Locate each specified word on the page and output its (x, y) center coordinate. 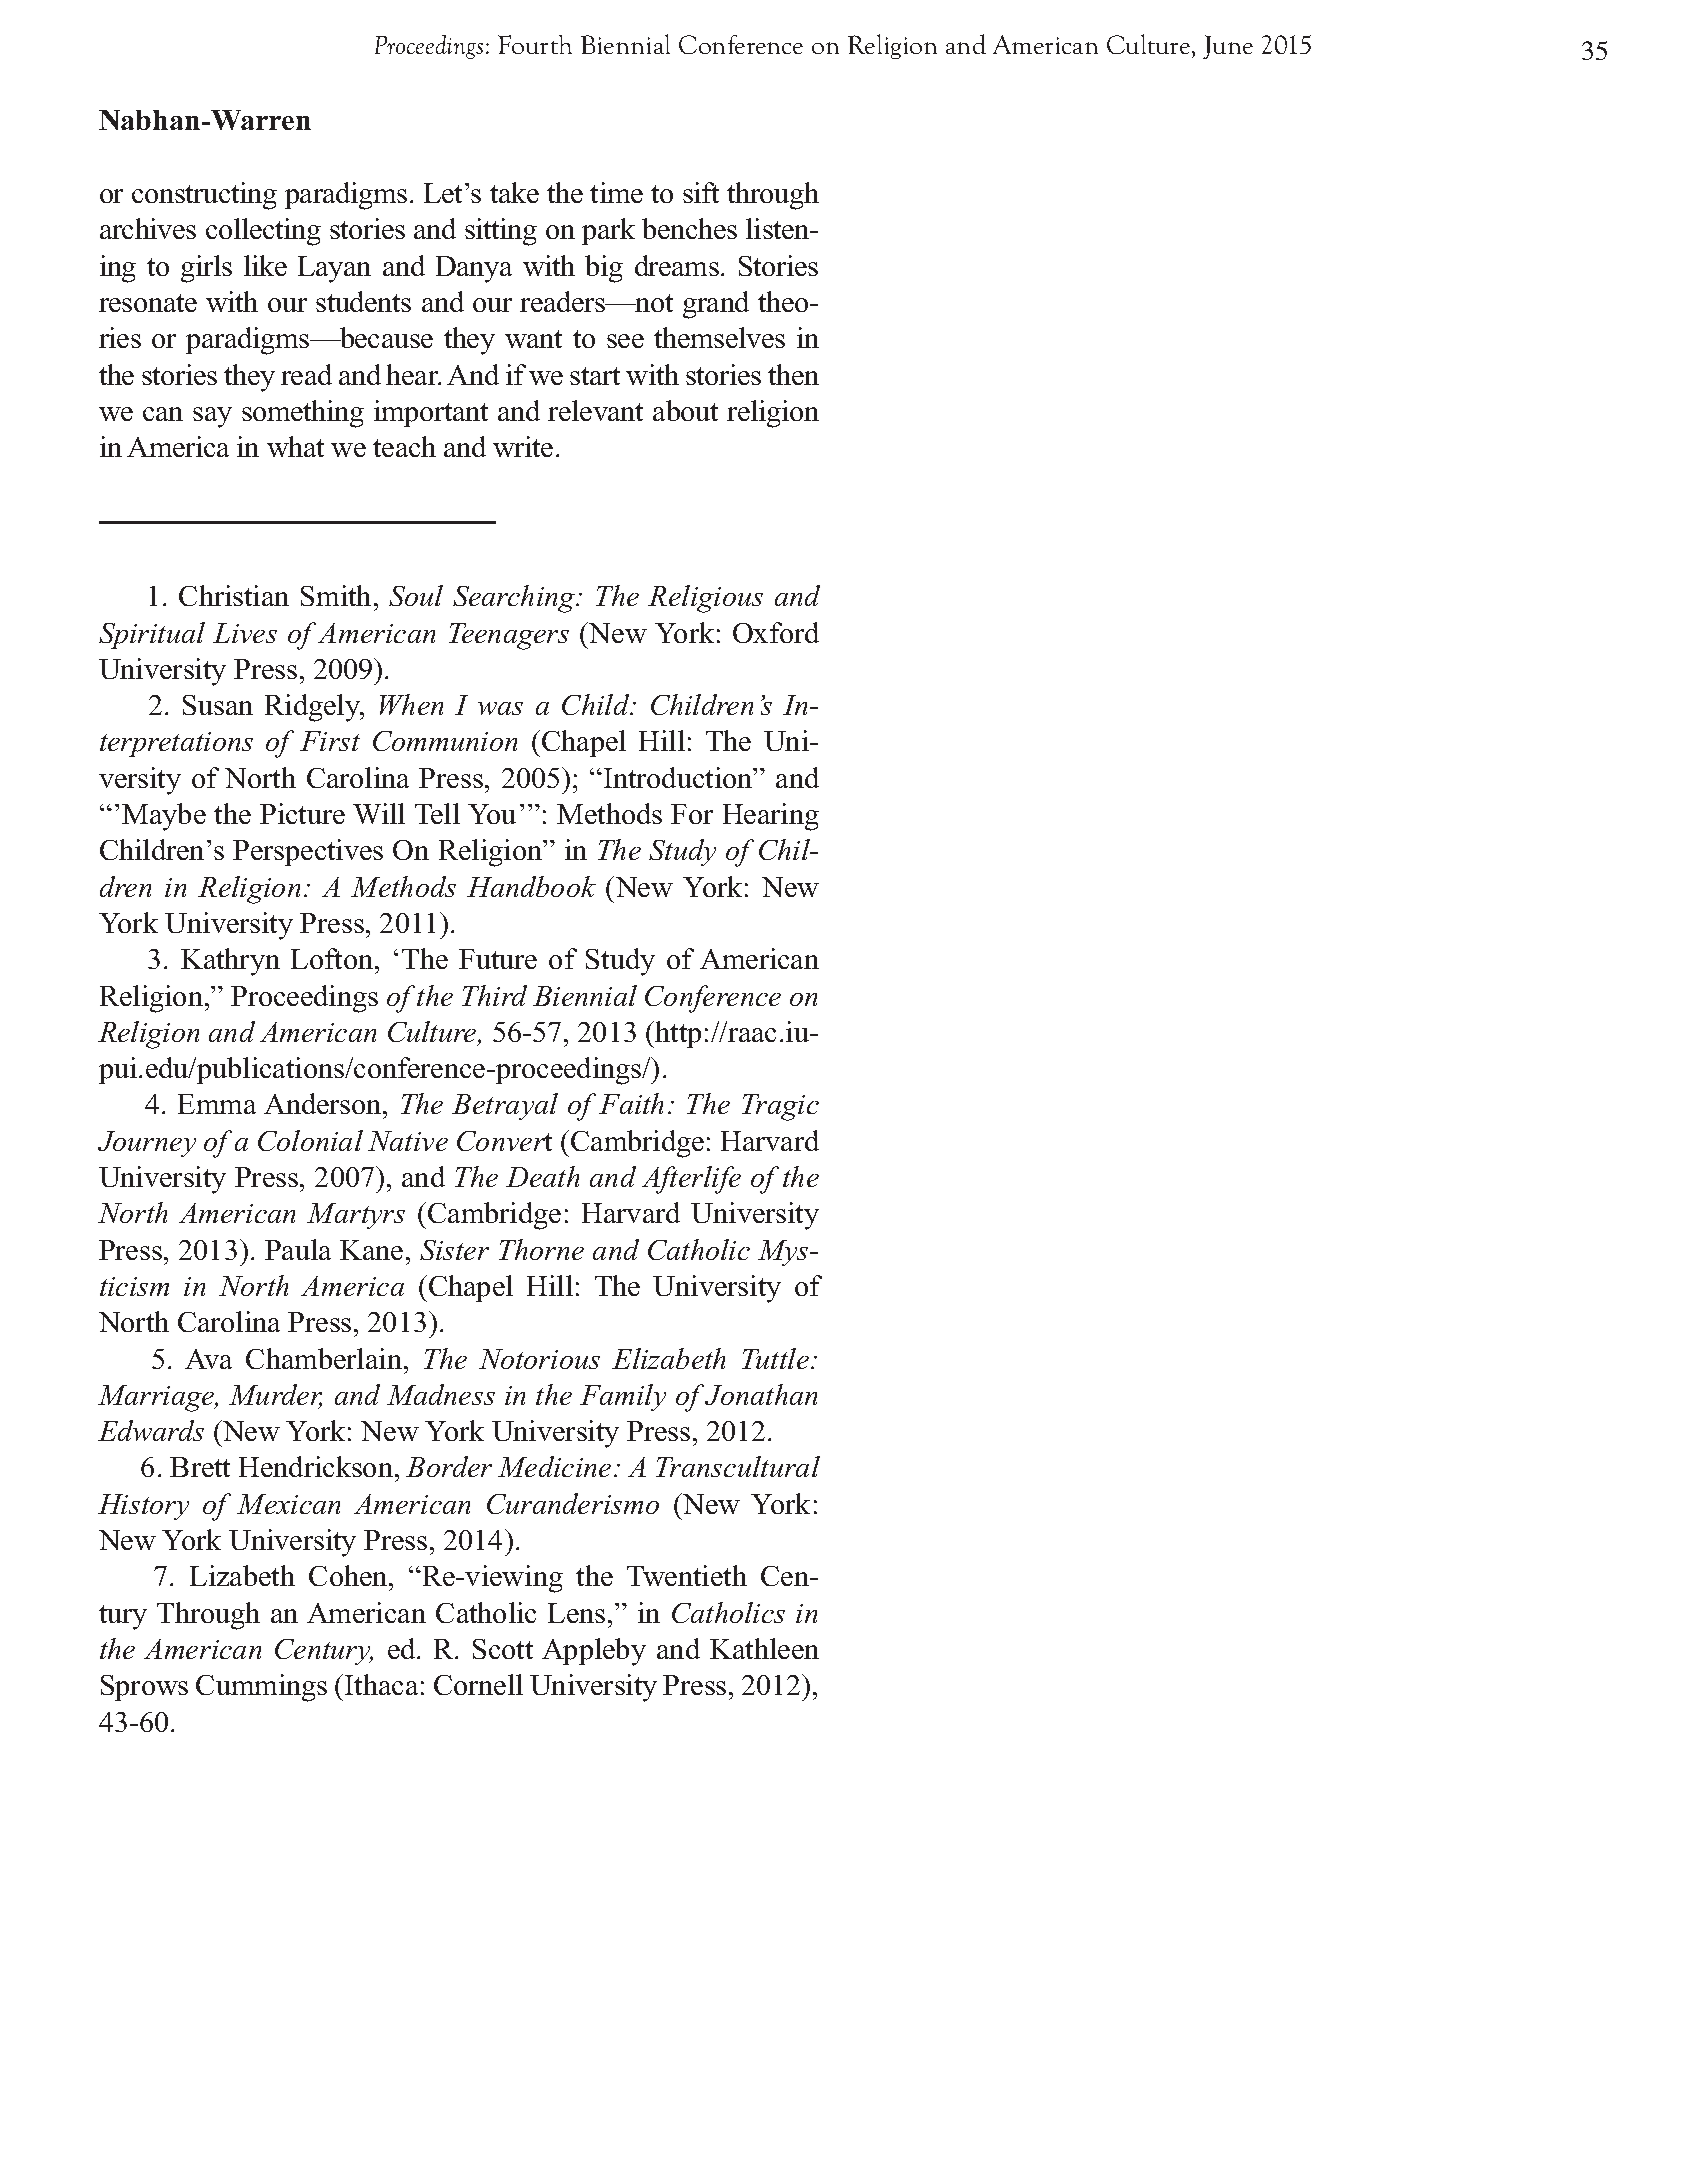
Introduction (678, 777)
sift (701, 192)
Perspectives (308, 852)
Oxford (776, 632)
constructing (204, 196)
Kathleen (764, 1648)
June (1228, 47)
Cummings (261, 1688)
